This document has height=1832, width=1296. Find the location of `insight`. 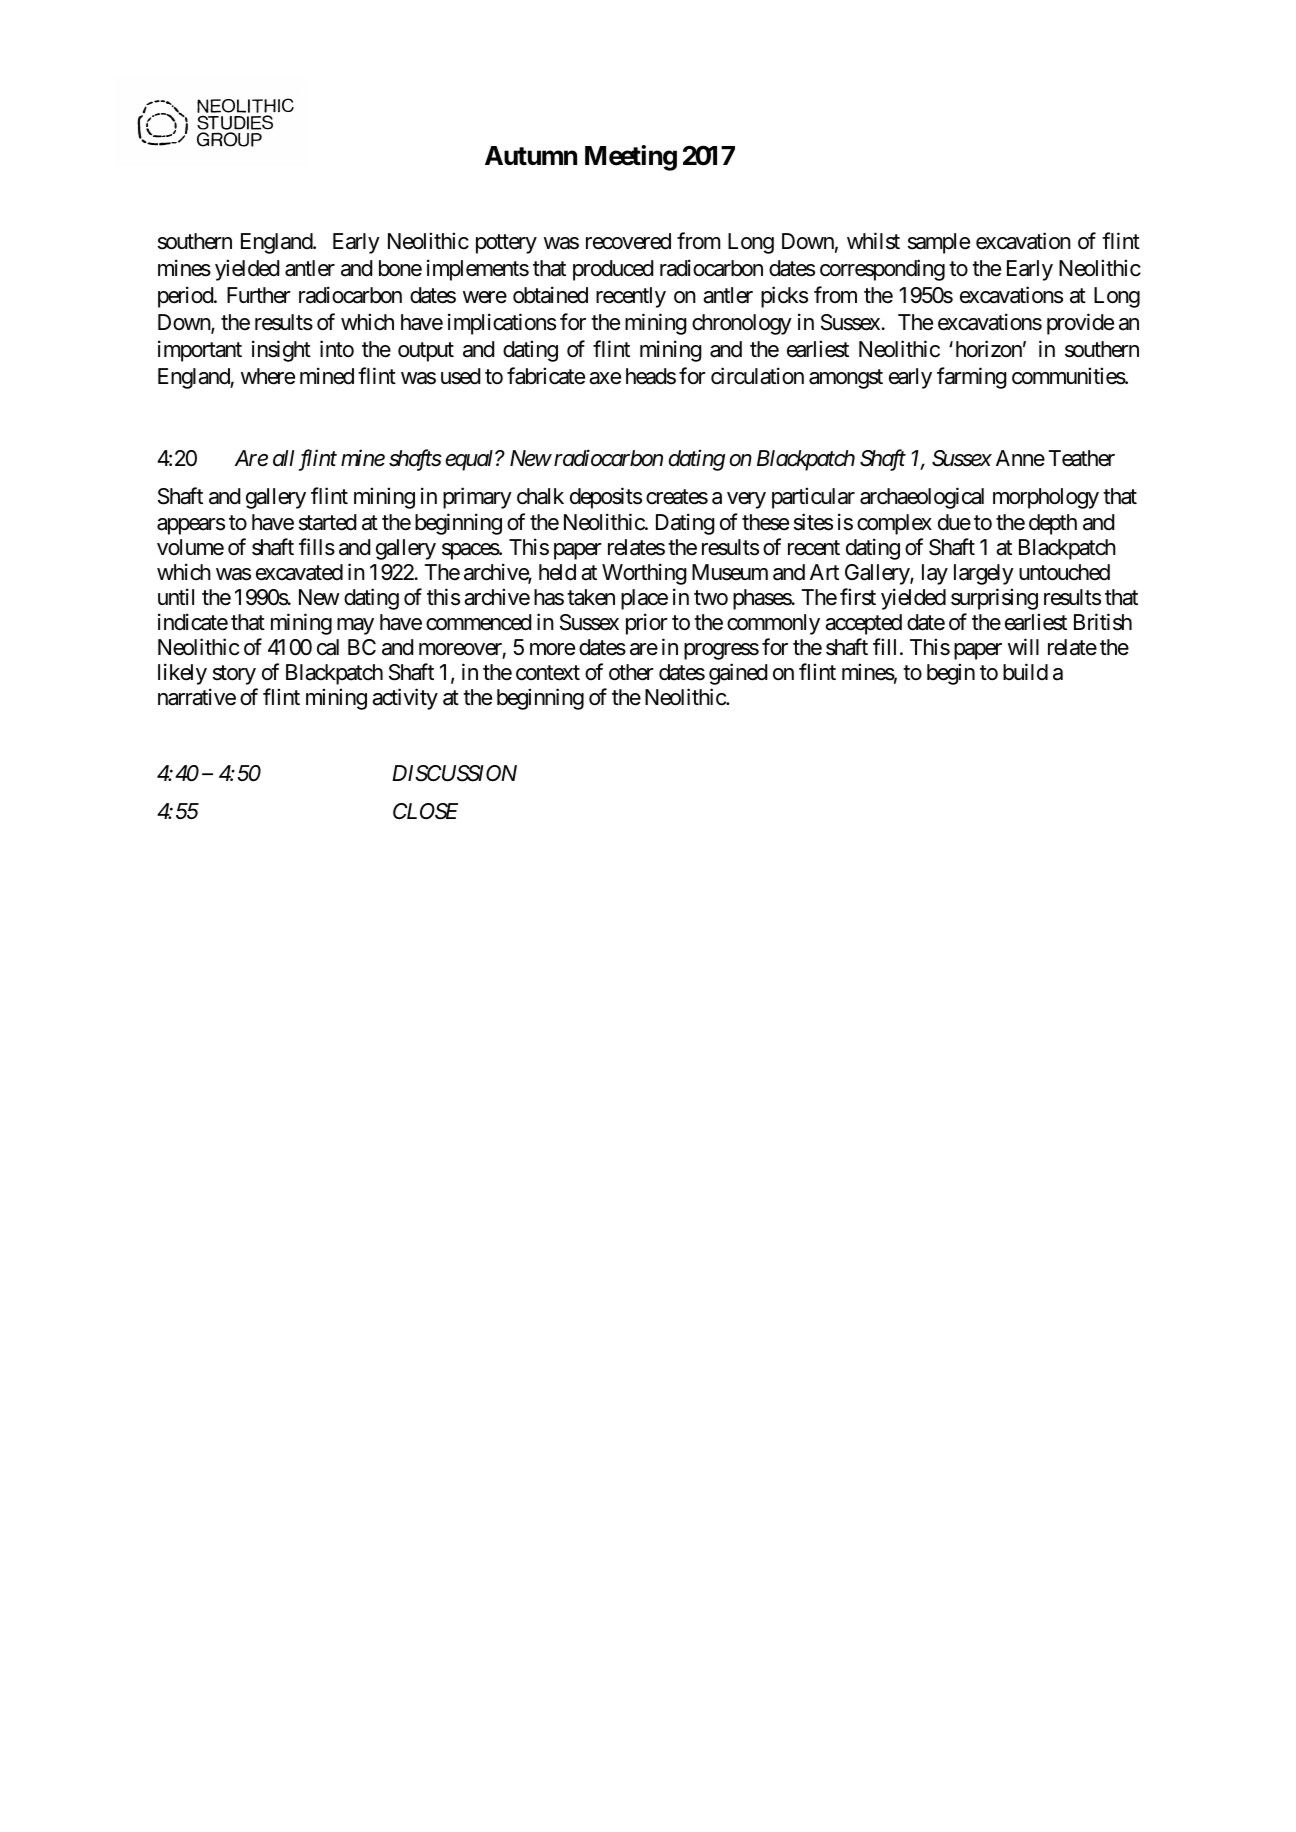

insight is located at coordinates (281, 351).
